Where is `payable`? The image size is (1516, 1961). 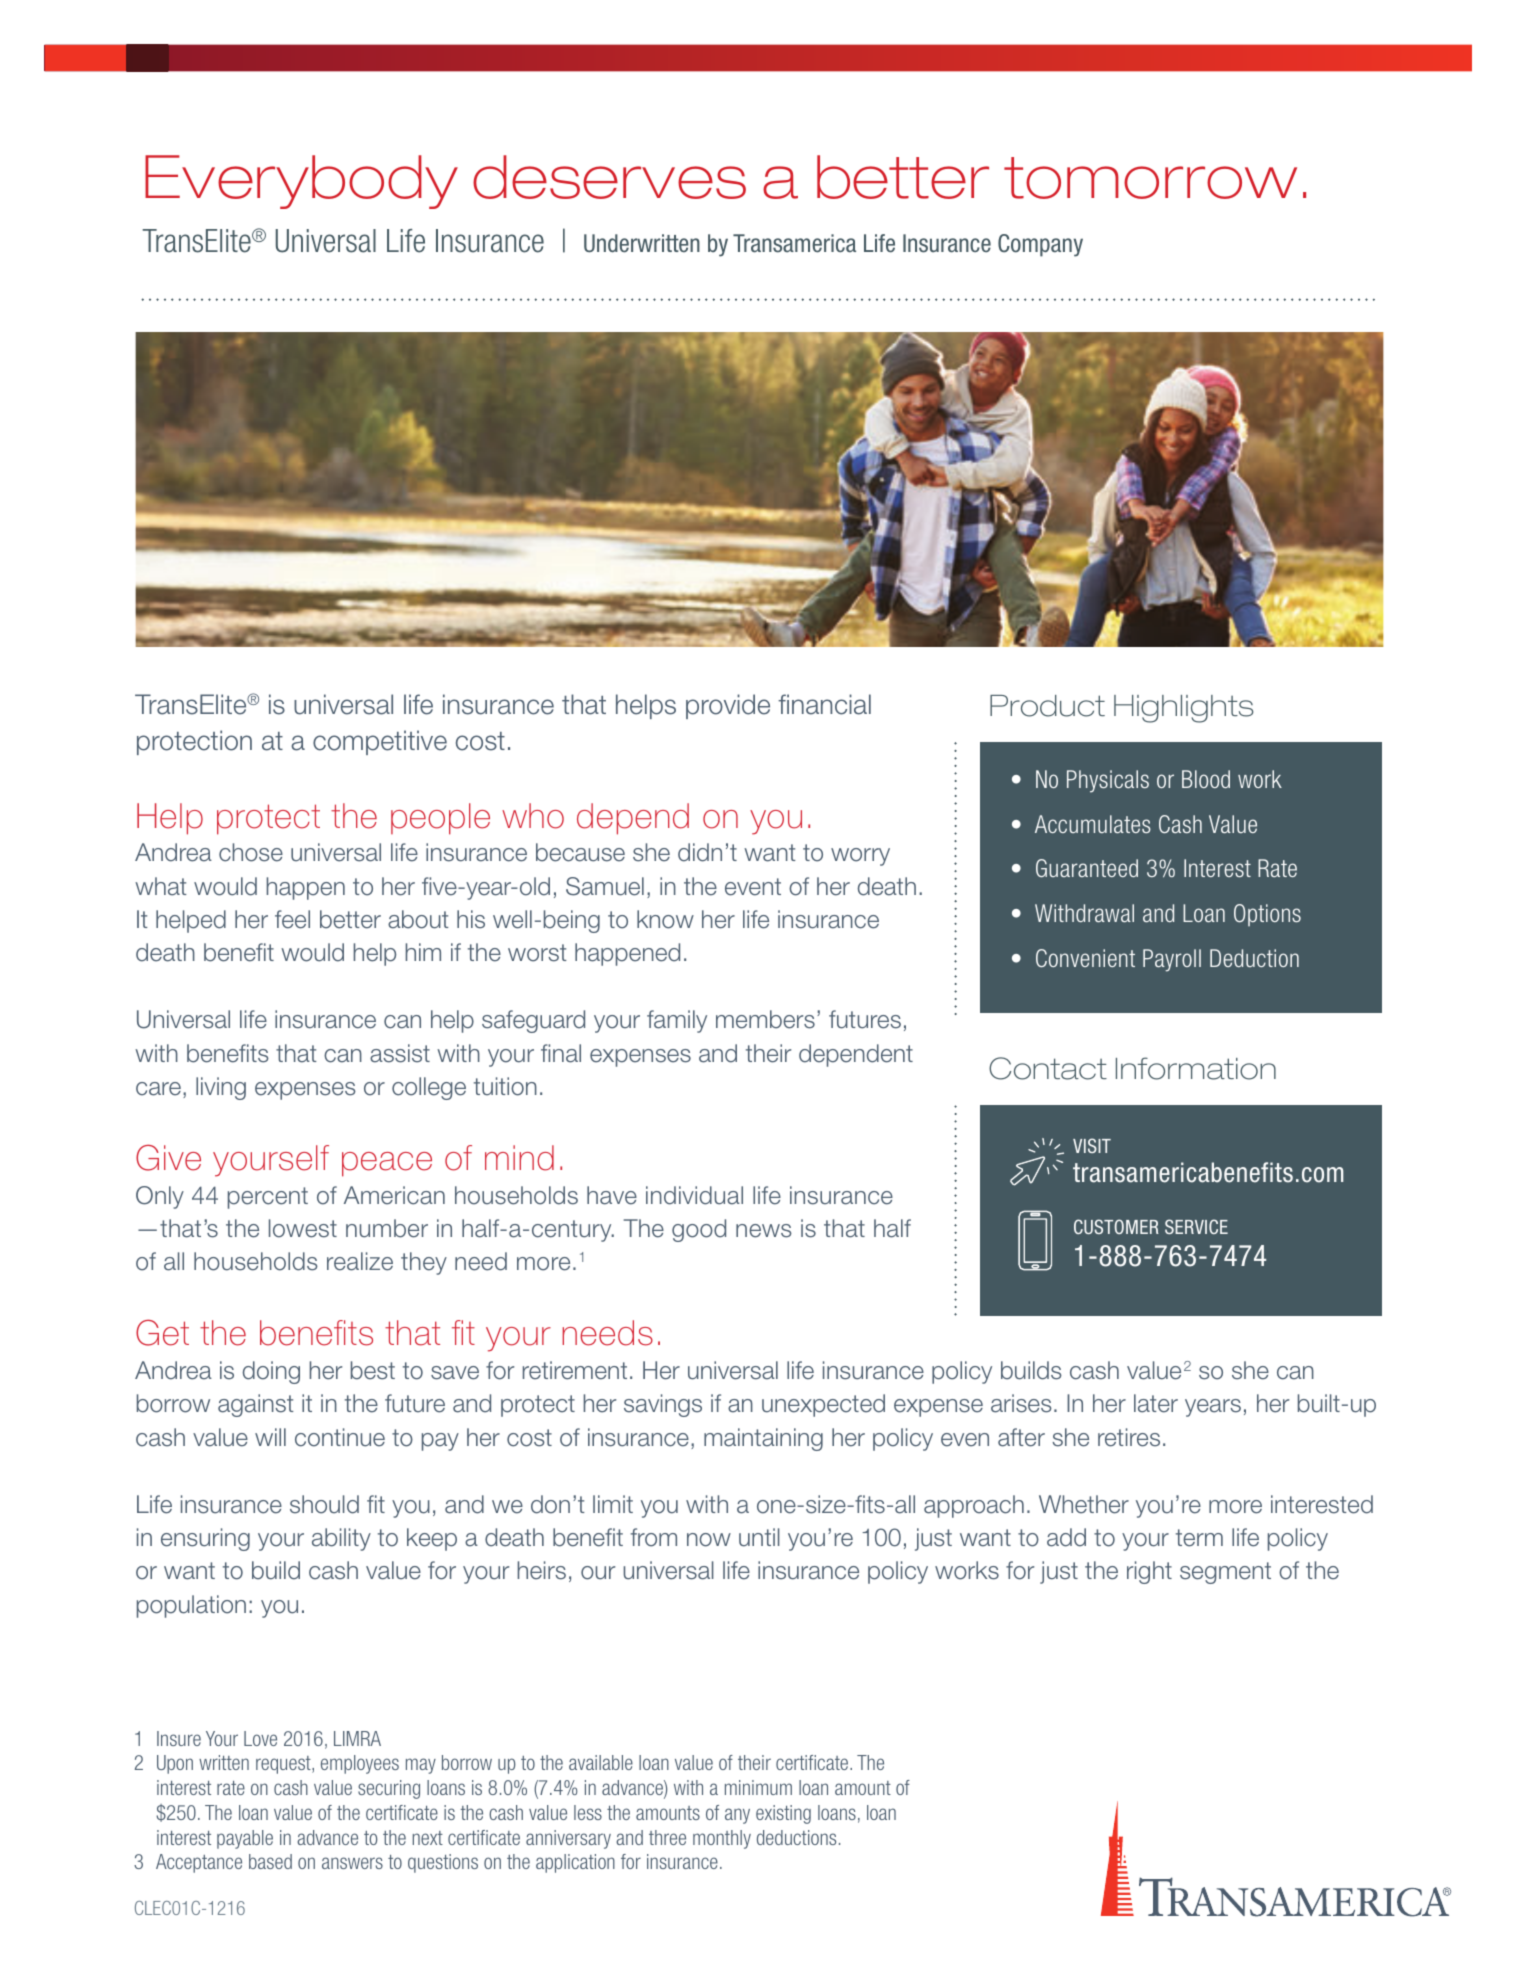 payable is located at coordinates (245, 1839).
